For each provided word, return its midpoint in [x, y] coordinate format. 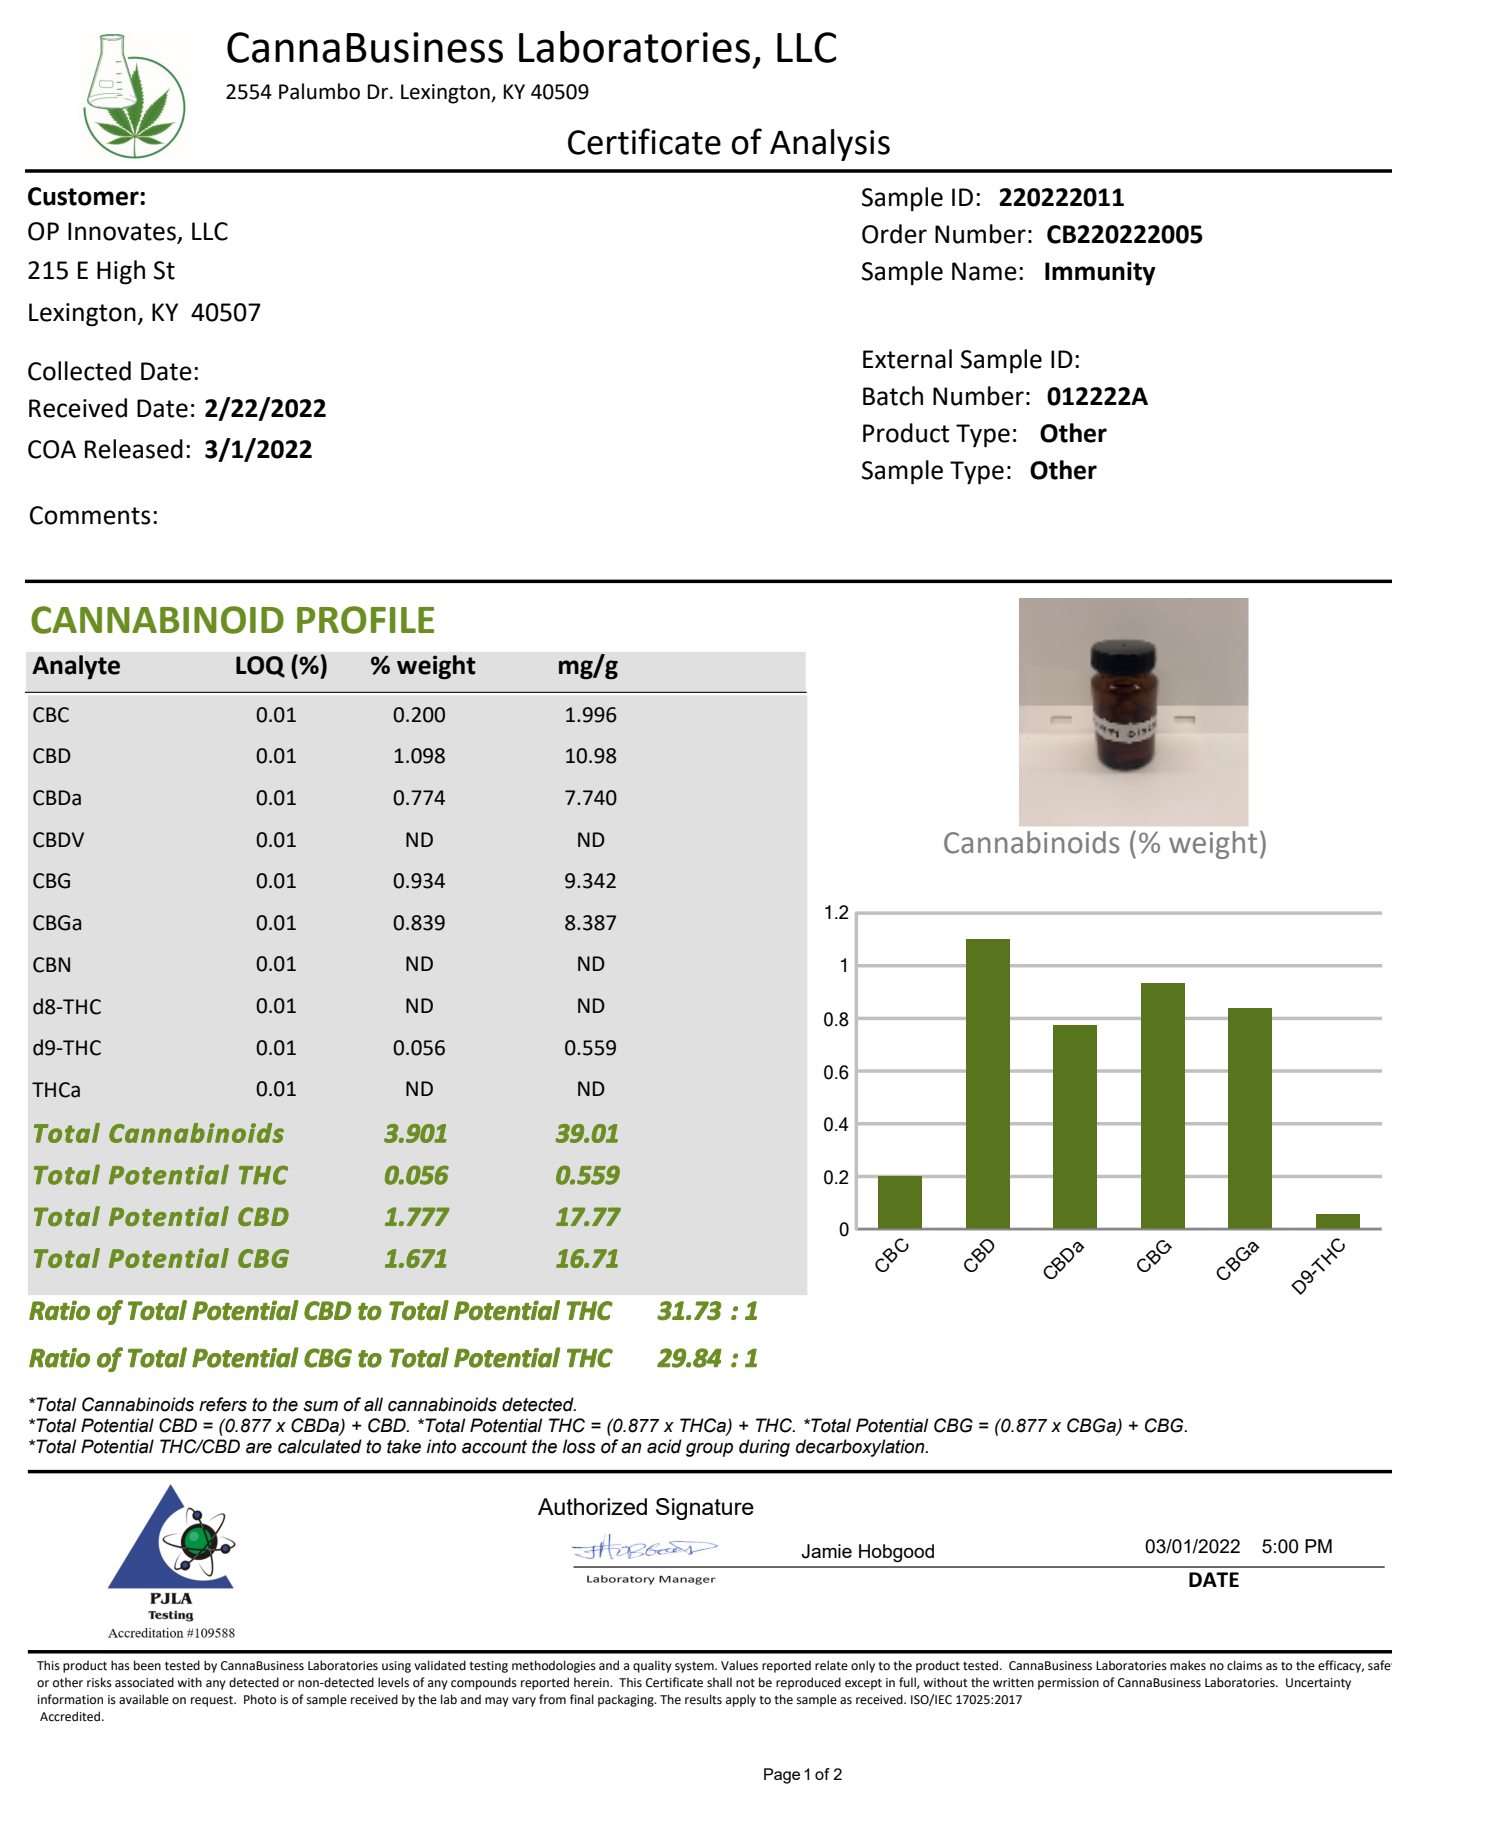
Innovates [123, 232]
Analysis [830, 145]
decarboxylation [861, 1448]
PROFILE [365, 620]
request [213, 1701]
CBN [51, 965]
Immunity [1100, 273]
